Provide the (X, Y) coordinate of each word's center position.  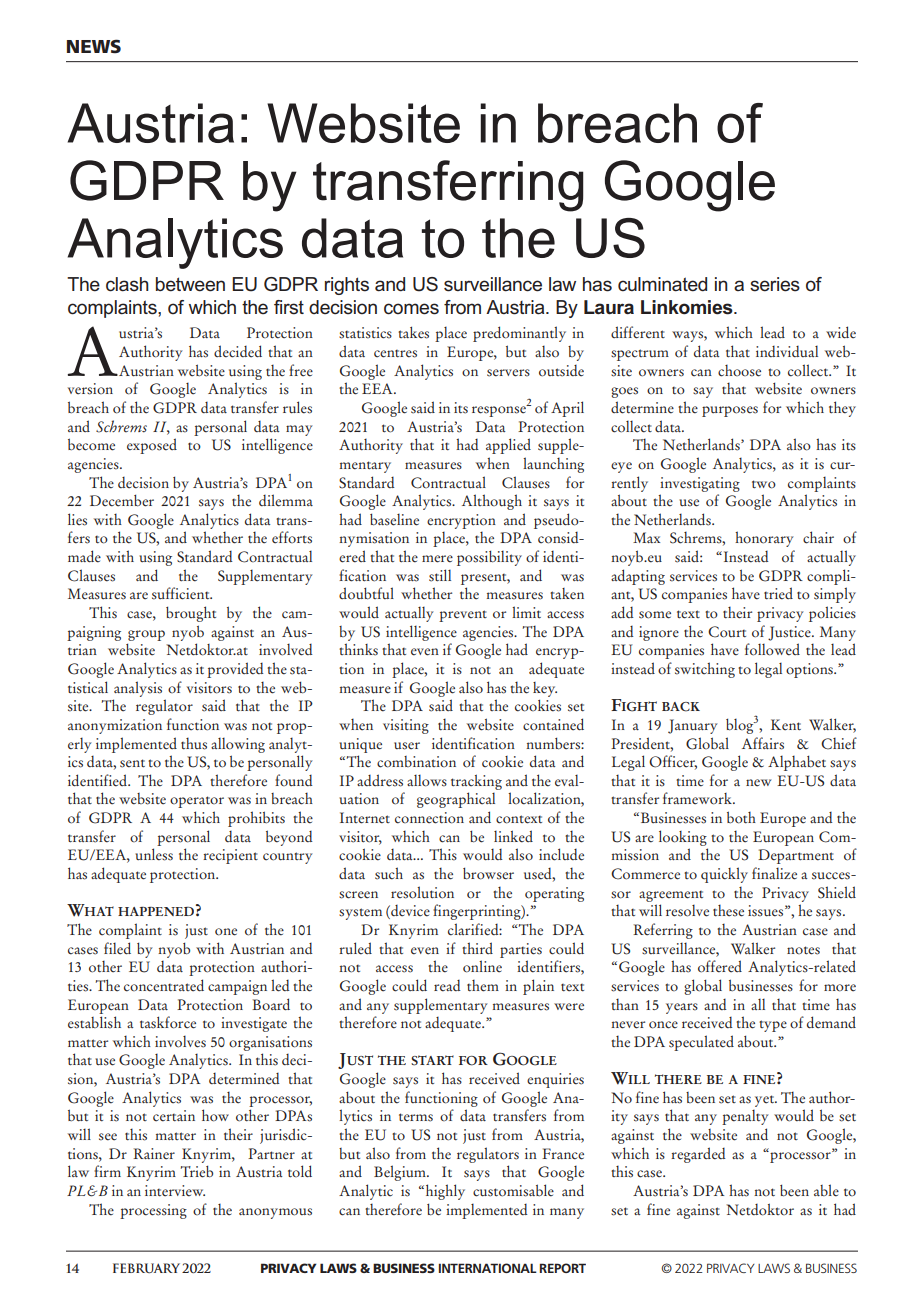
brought (191, 614)
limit (526, 612)
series (775, 284)
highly (444, 1192)
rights (347, 286)
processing (153, 1211)
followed (772, 649)
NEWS (94, 46)
